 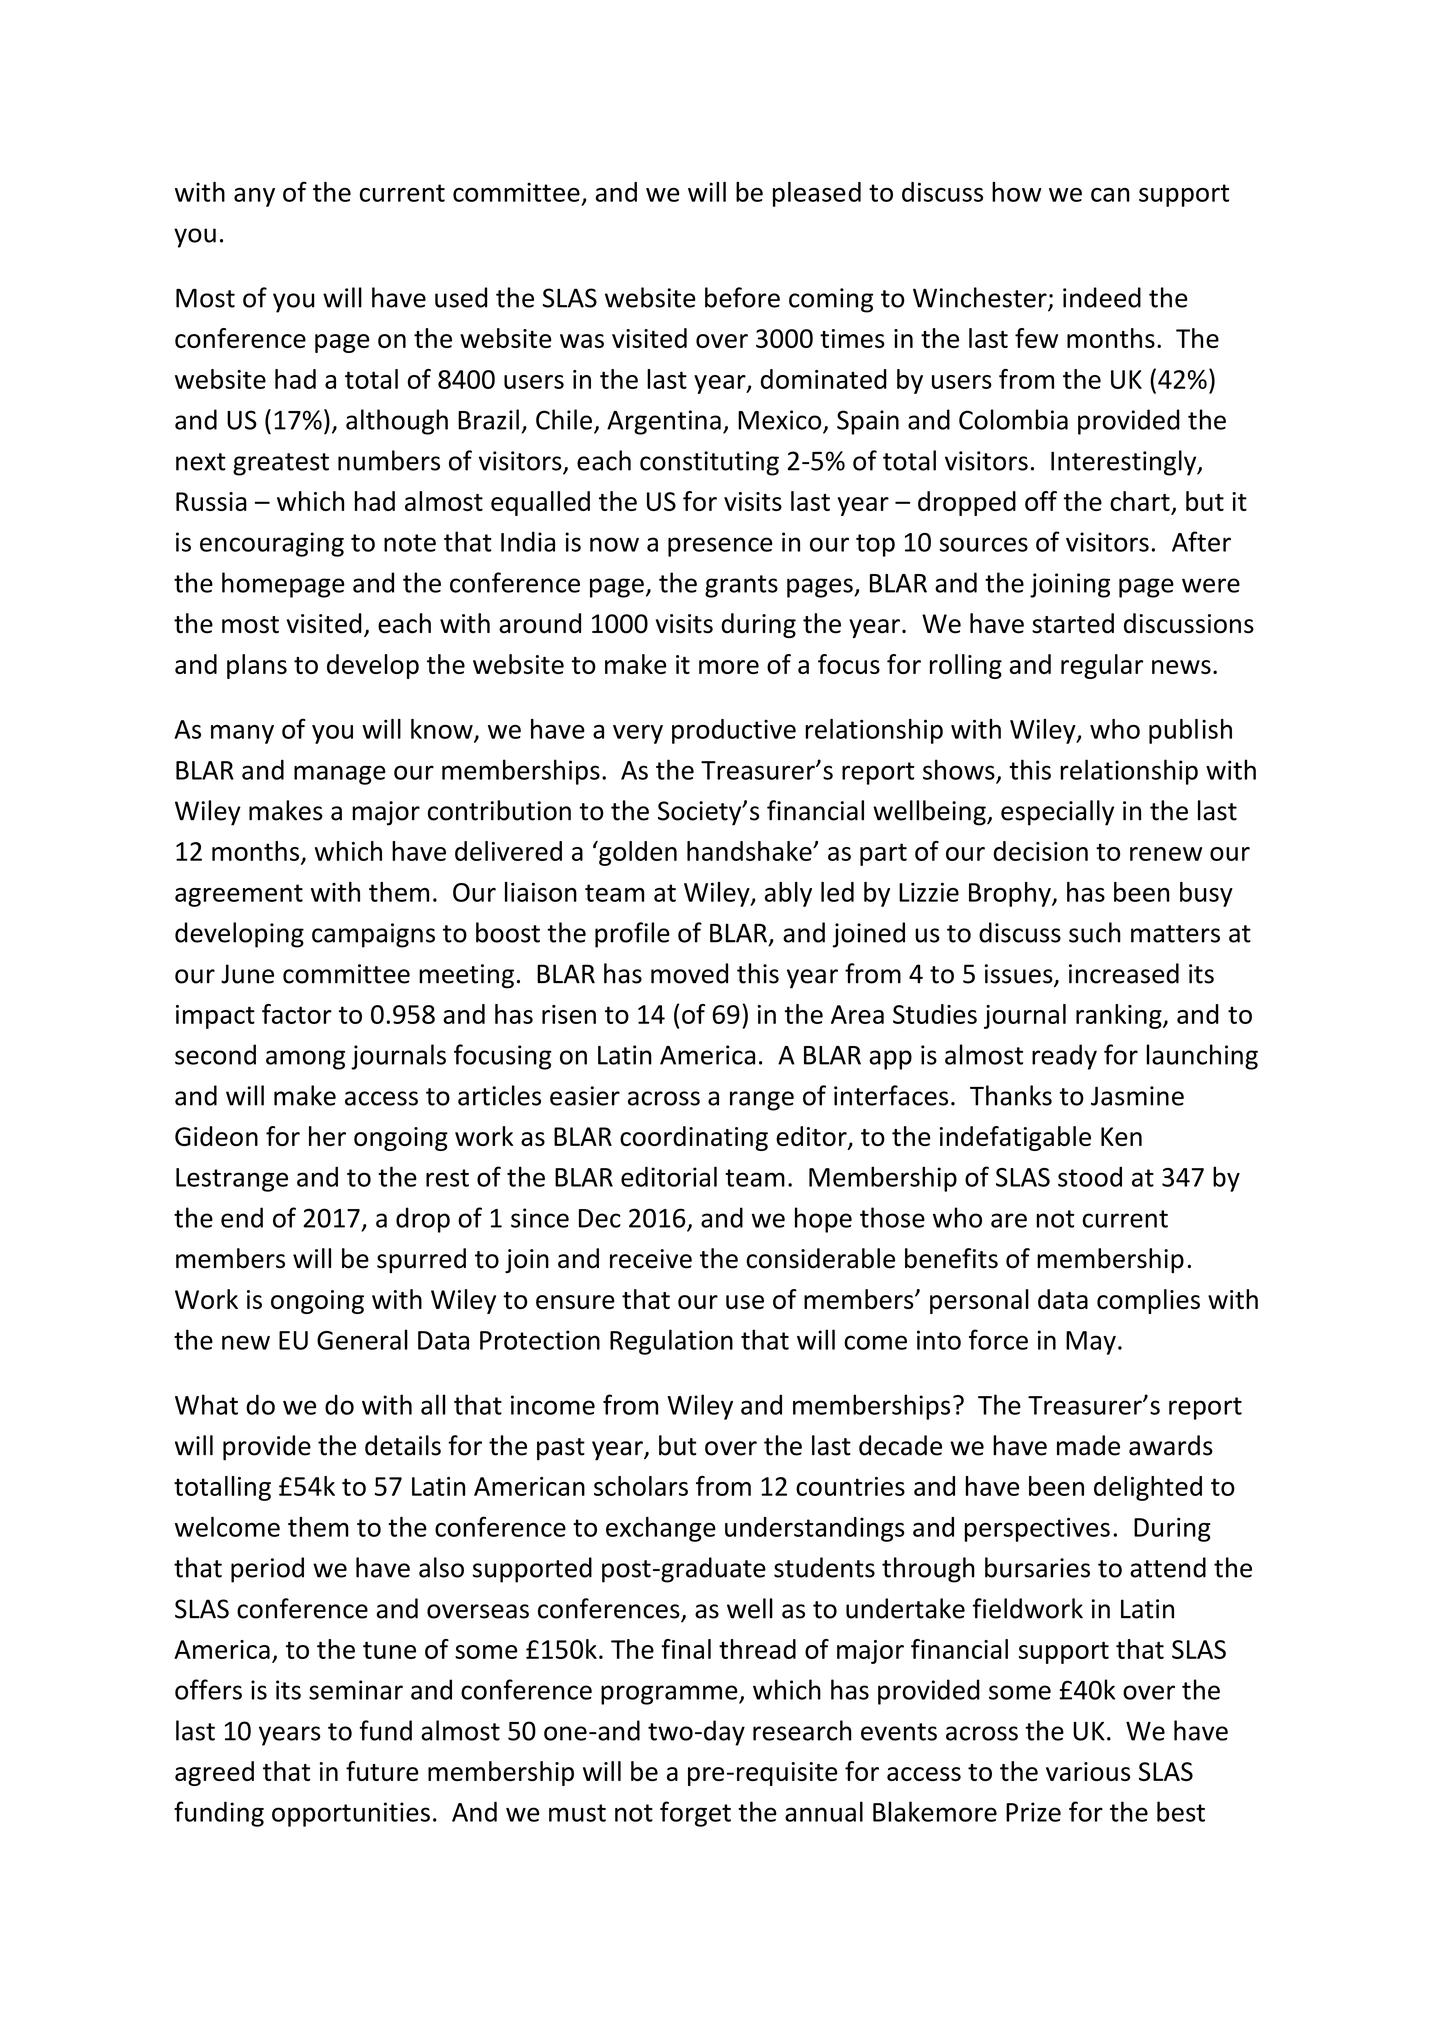 What do you see at coordinates (1102, 297) in the document?
I see `indeed` at bounding box center [1102, 297].
